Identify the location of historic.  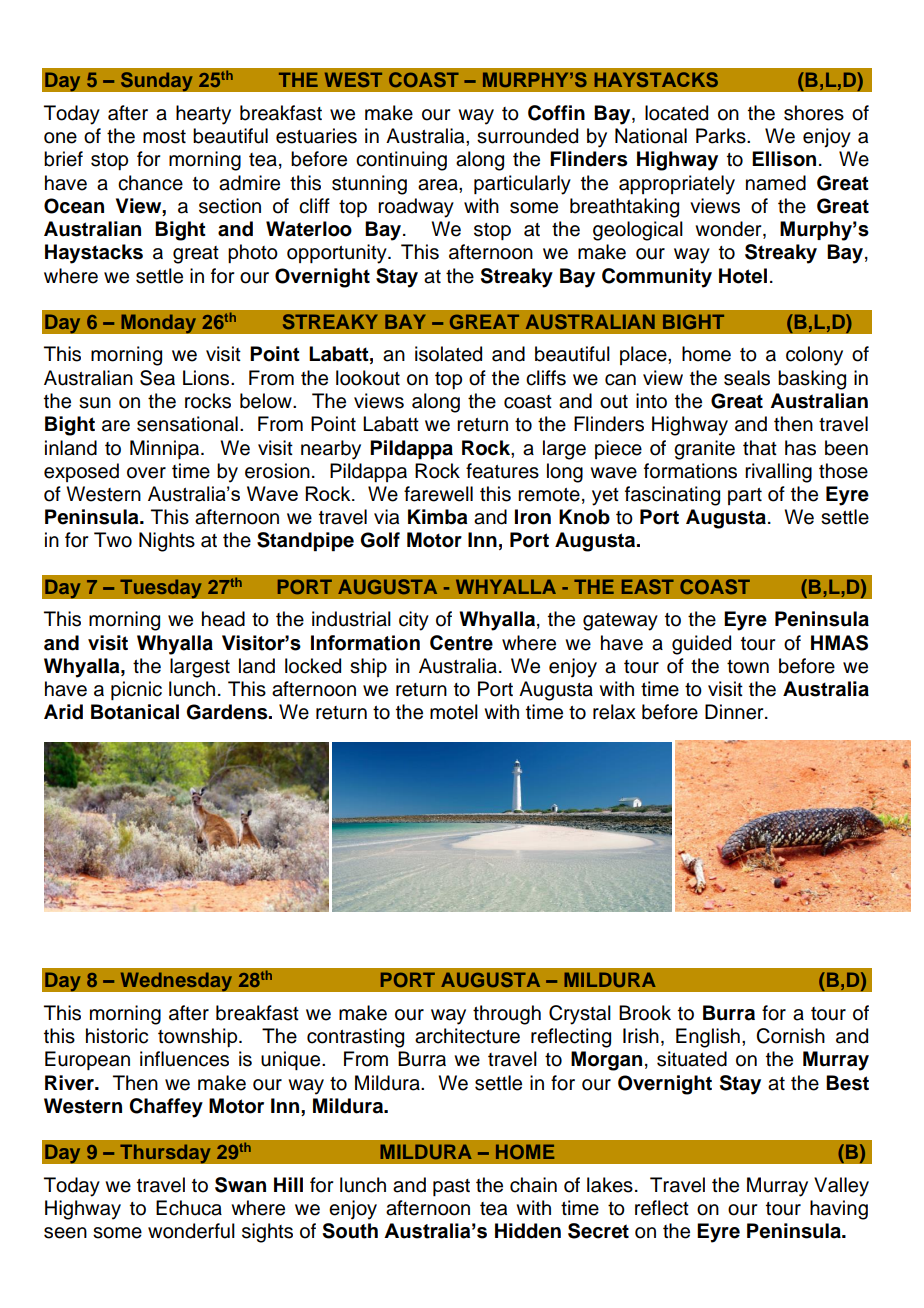
(117, 1036).
